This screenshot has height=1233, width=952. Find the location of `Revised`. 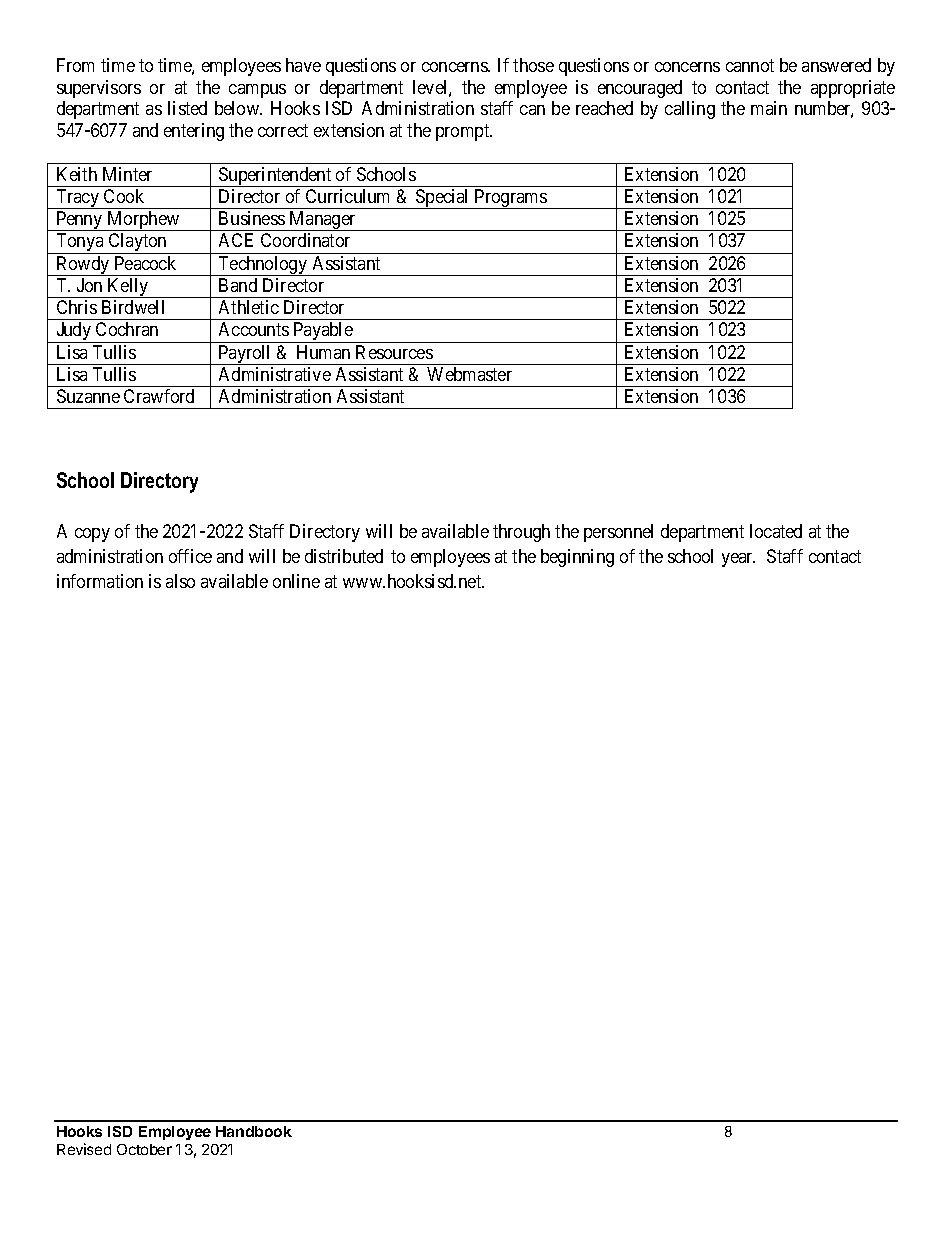

Revised is located at coordinates (84, 1149).
